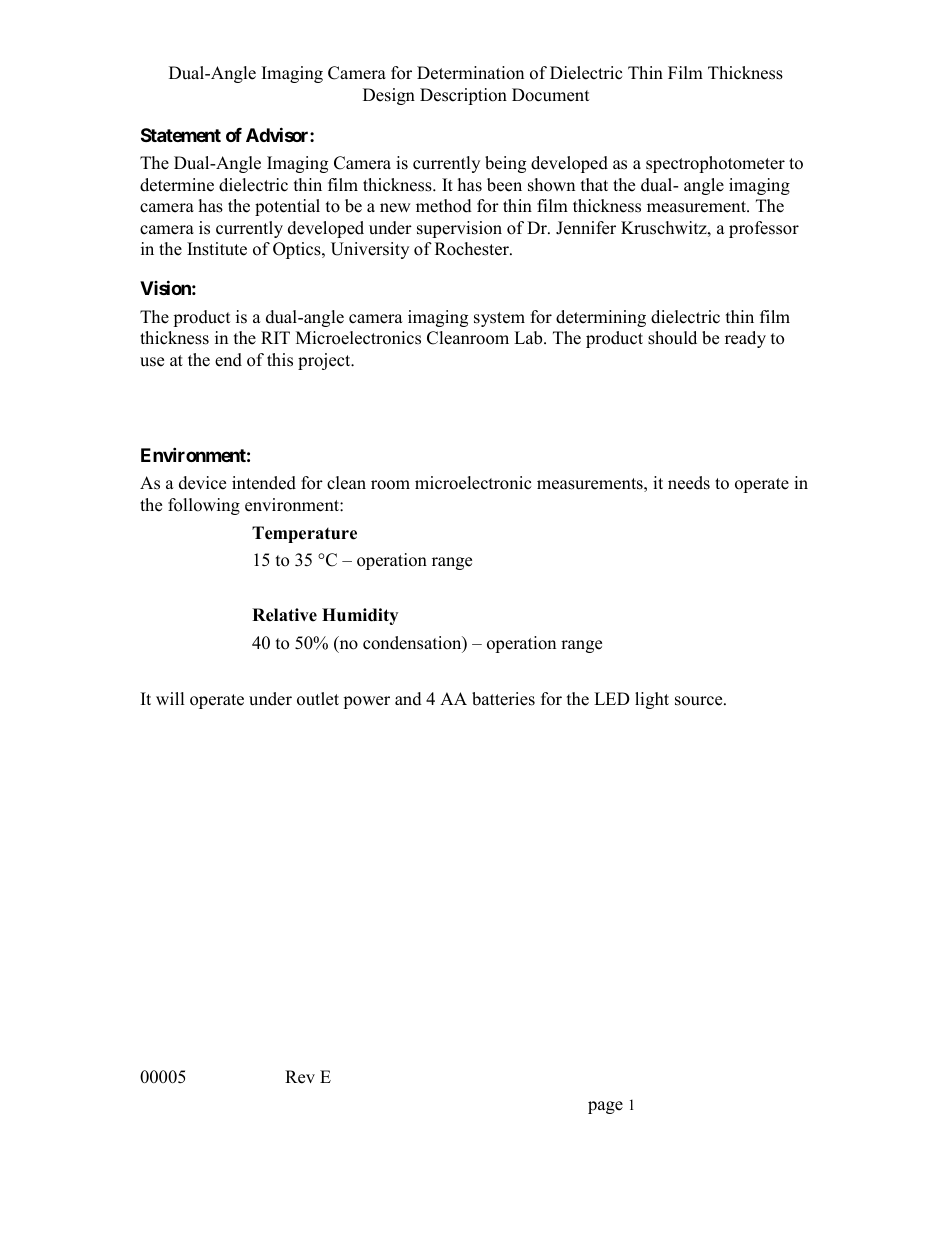  What do you see at coordinates (700, 701) in the screenshot?
I see `source` at bounding box center [700, 701].
